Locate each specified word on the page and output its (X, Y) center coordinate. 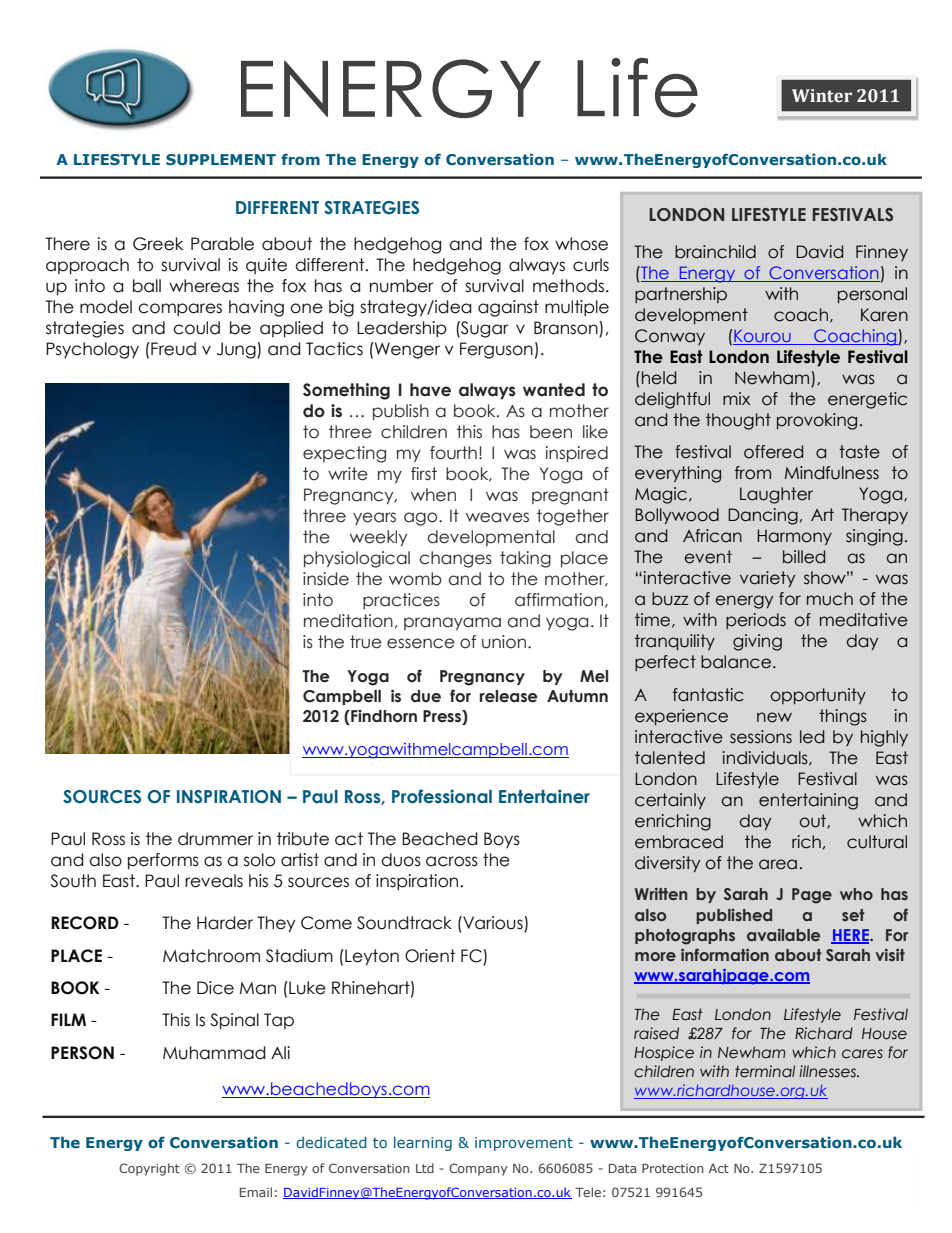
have (430, 390)
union (504, 642)
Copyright (149, 1169)
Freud (172, 349)
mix (736, 398)
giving (757, 642)
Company (478, 1169)
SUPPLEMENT (221, 159)
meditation (348, 621)
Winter (822, 96)
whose (581, 244)
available (783, 935)
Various (493, 924)
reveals (214, 881)
